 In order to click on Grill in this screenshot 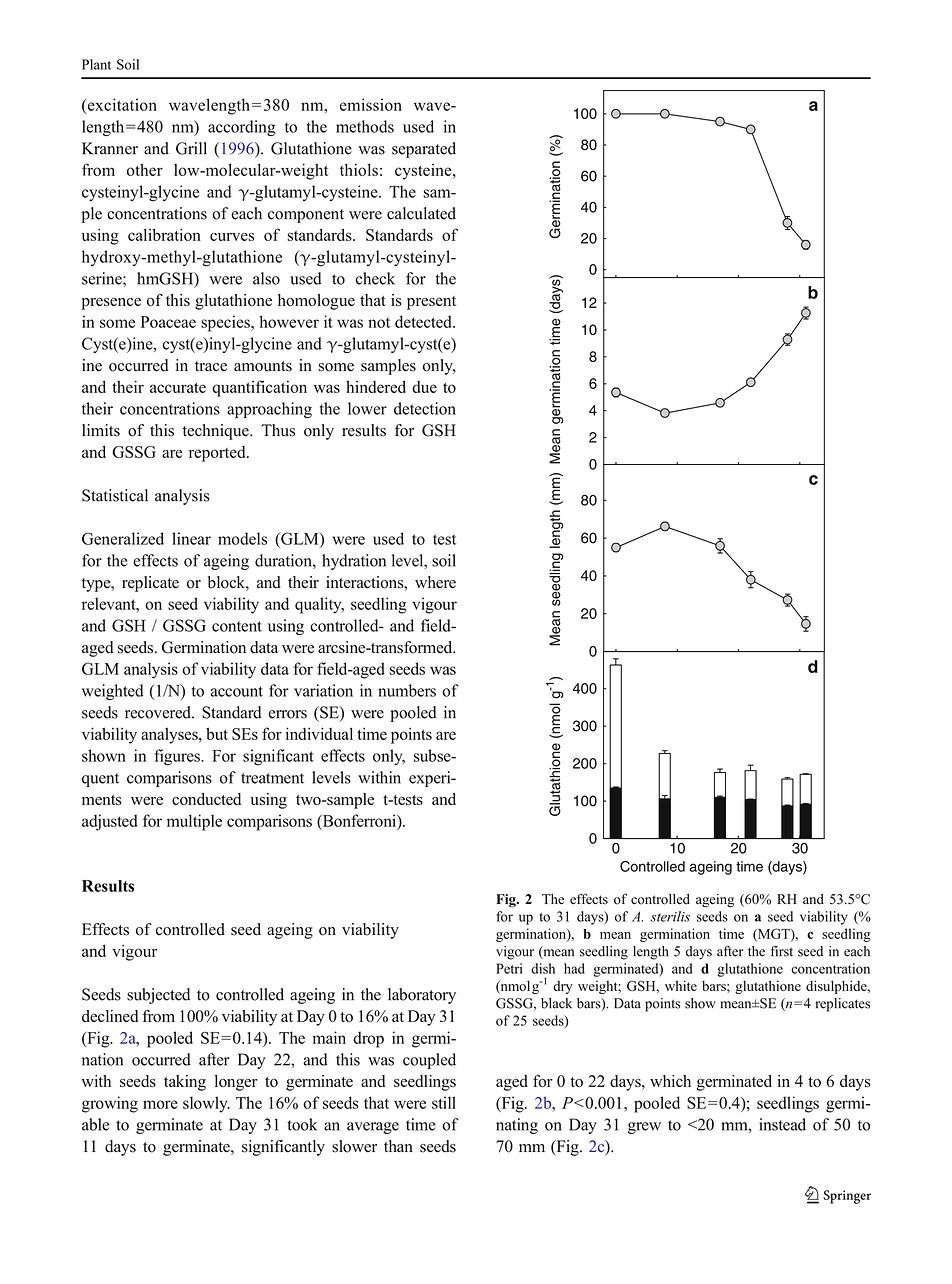, I will do `click(191, 148)`.
